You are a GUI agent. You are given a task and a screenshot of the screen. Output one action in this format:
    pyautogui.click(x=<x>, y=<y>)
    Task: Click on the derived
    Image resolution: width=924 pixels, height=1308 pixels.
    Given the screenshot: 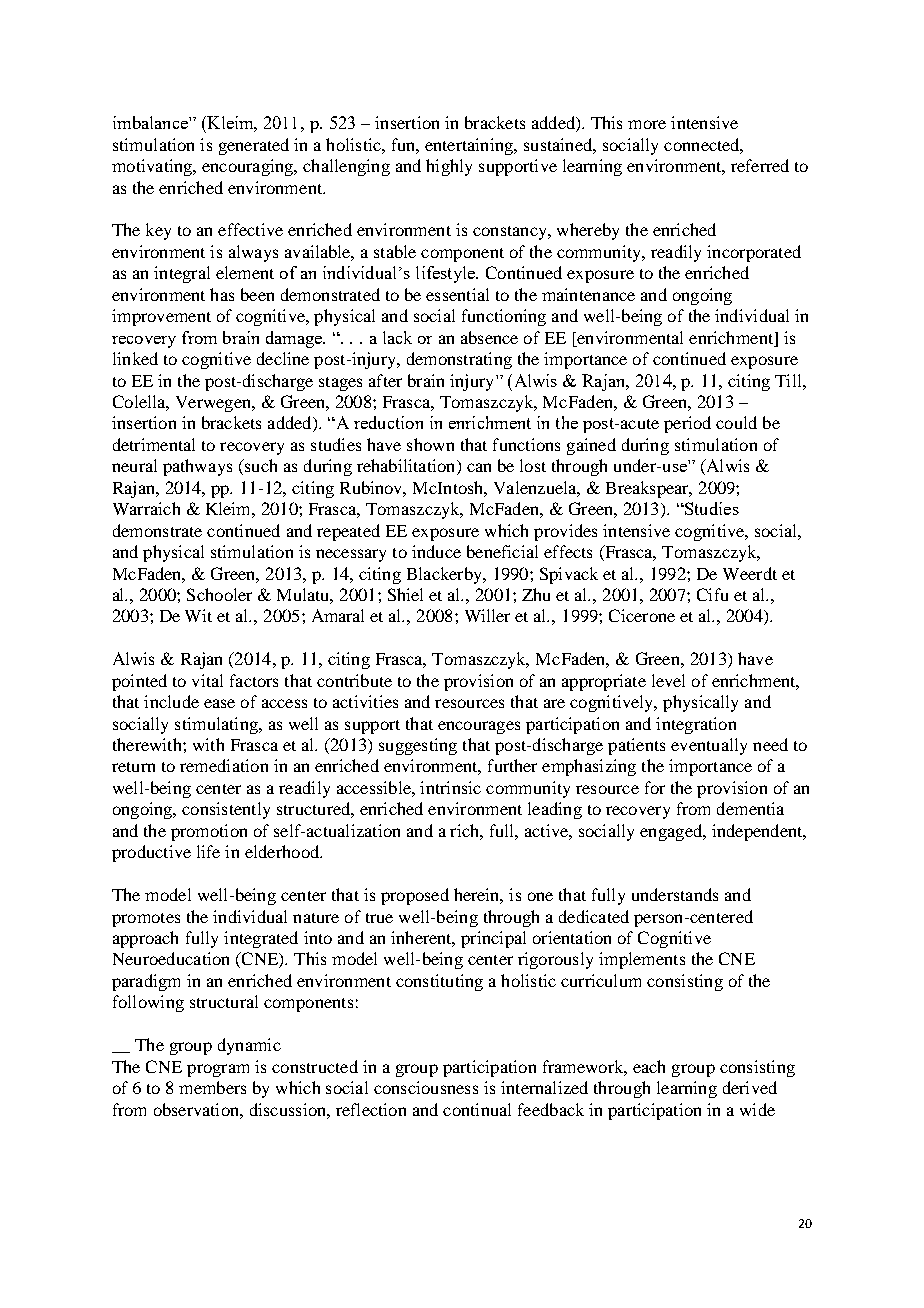 What is the action you would take?
    pyautogui.click(x=750, y=1087)
